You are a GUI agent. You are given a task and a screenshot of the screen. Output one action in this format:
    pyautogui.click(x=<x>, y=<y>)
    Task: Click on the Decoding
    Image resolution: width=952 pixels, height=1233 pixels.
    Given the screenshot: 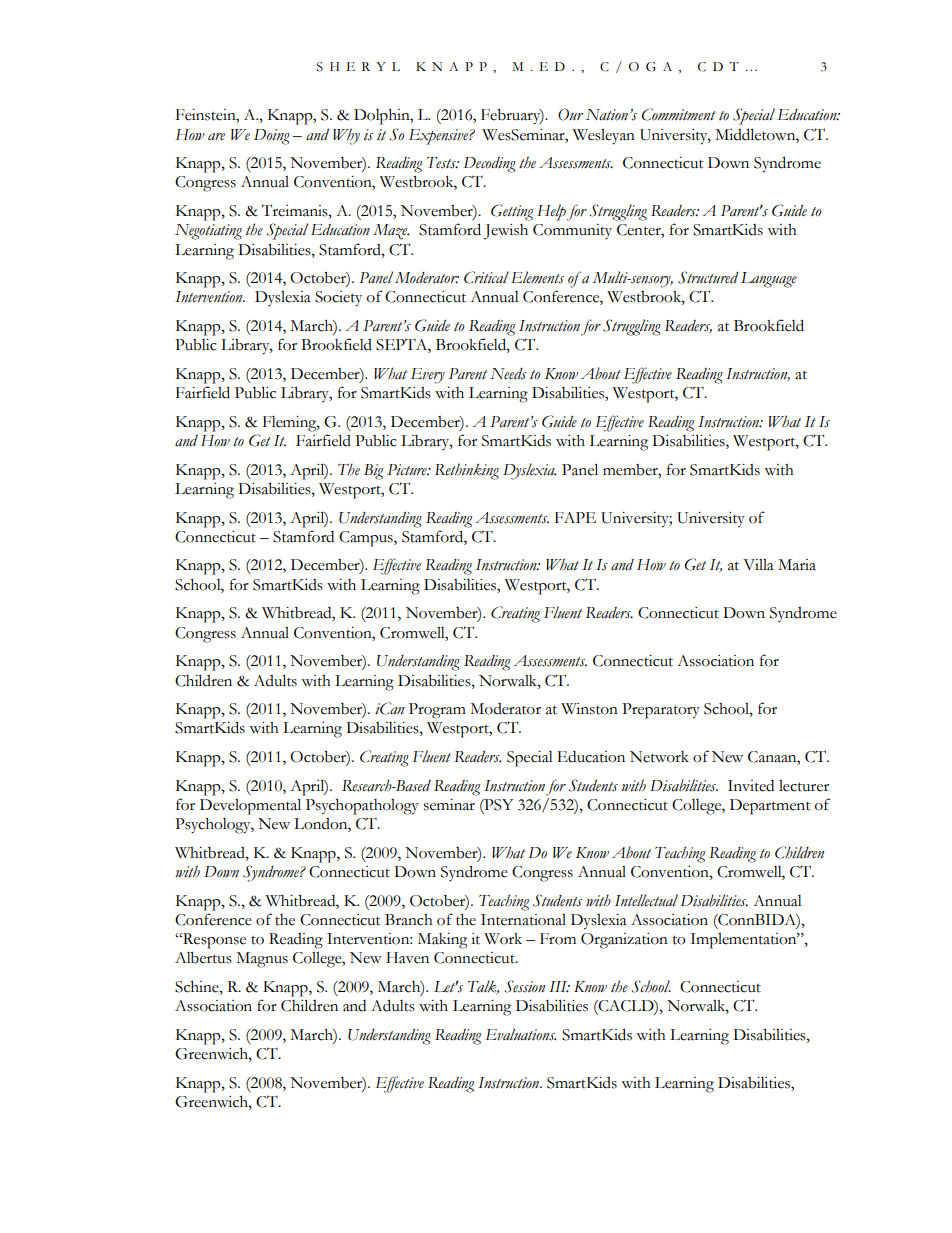 What is the action you would take?
    pyautogui.click(x=490, y=165)
